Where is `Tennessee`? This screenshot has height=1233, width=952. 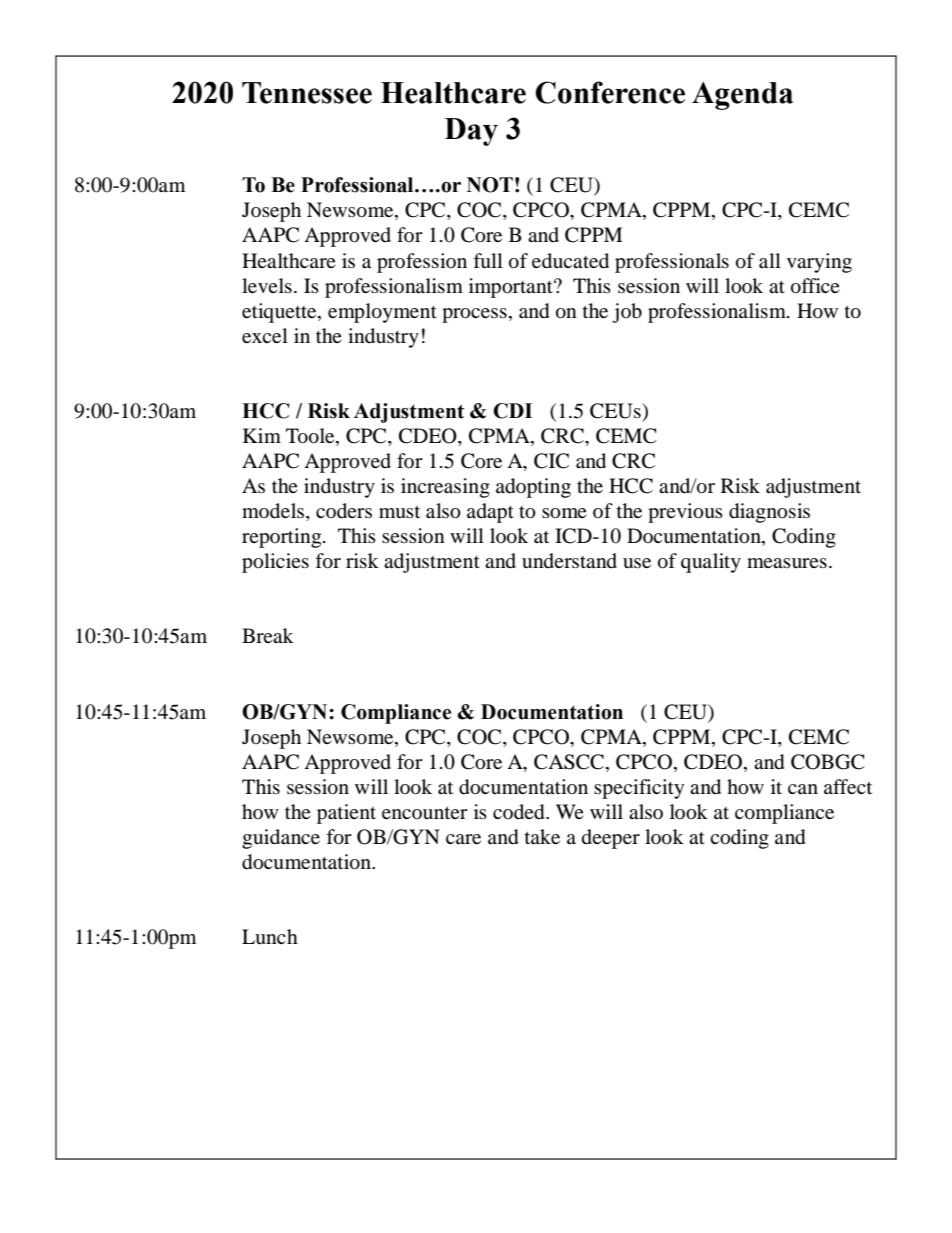
Tennessee is located at coordinates (307, 93).
